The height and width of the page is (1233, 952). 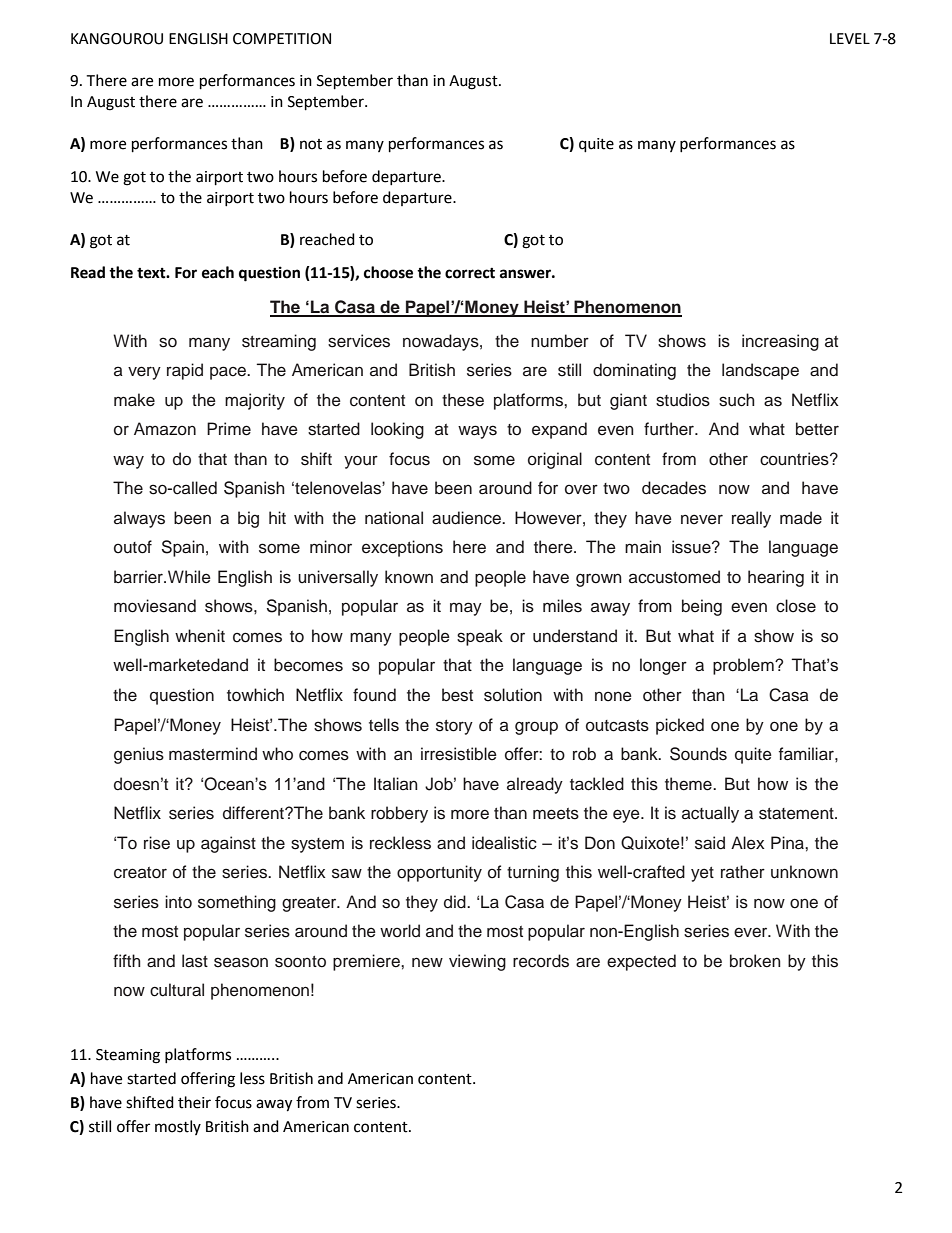 What do you see at coordinates (194, 1102) in the page?
I see `their` at bounding box center [194, 1102].
